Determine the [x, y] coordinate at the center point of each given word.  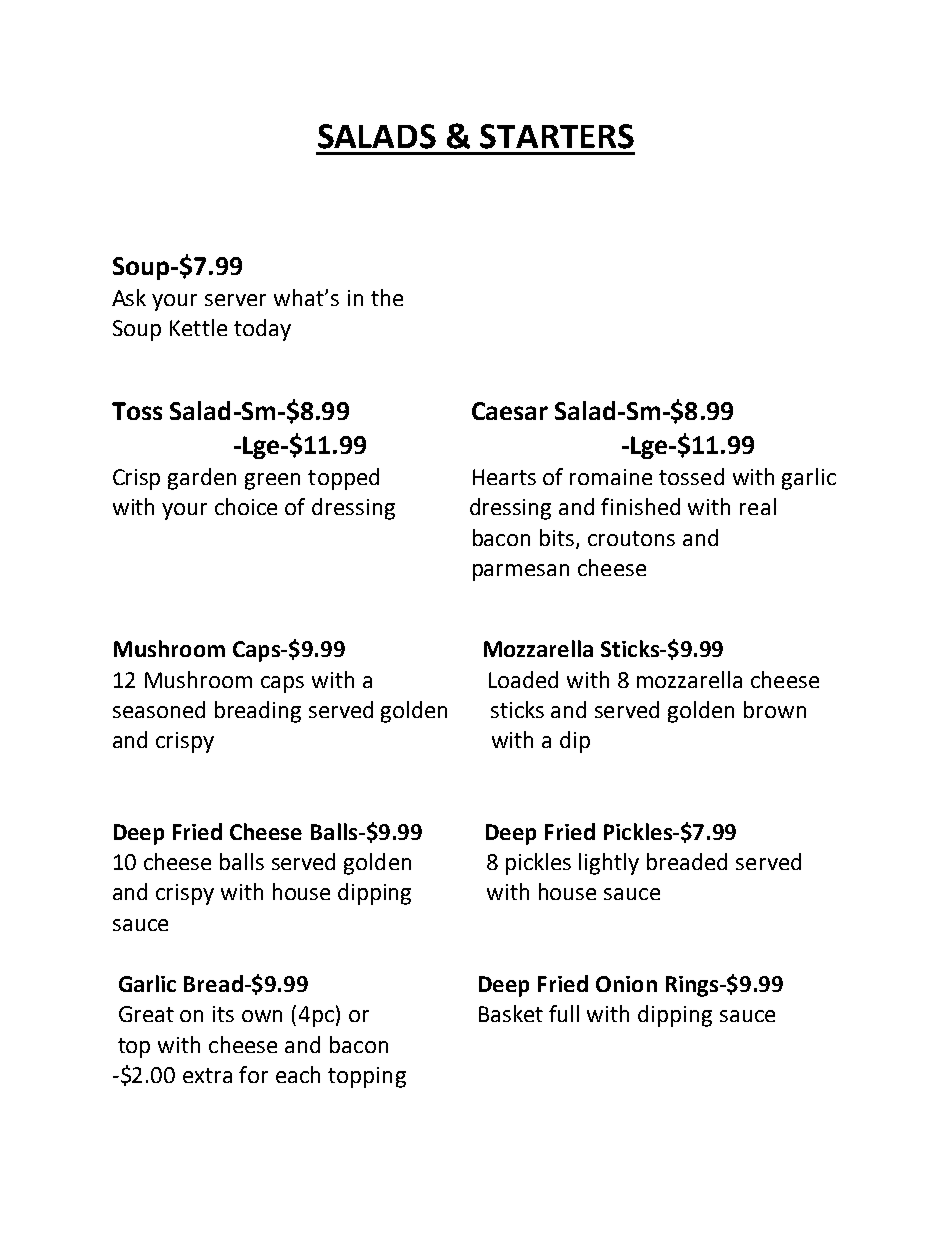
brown [775, 709]
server [235, 300]
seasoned [159, 709]
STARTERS [557, 136]
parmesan [521, 572]
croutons [631, 538]
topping [367, 1077]
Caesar [510, 411]
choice [246, 506]
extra [207, 1075]
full [564, 1013]
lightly [609, 864]
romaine [611, 477]
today [262, 330]
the [387, 297]
